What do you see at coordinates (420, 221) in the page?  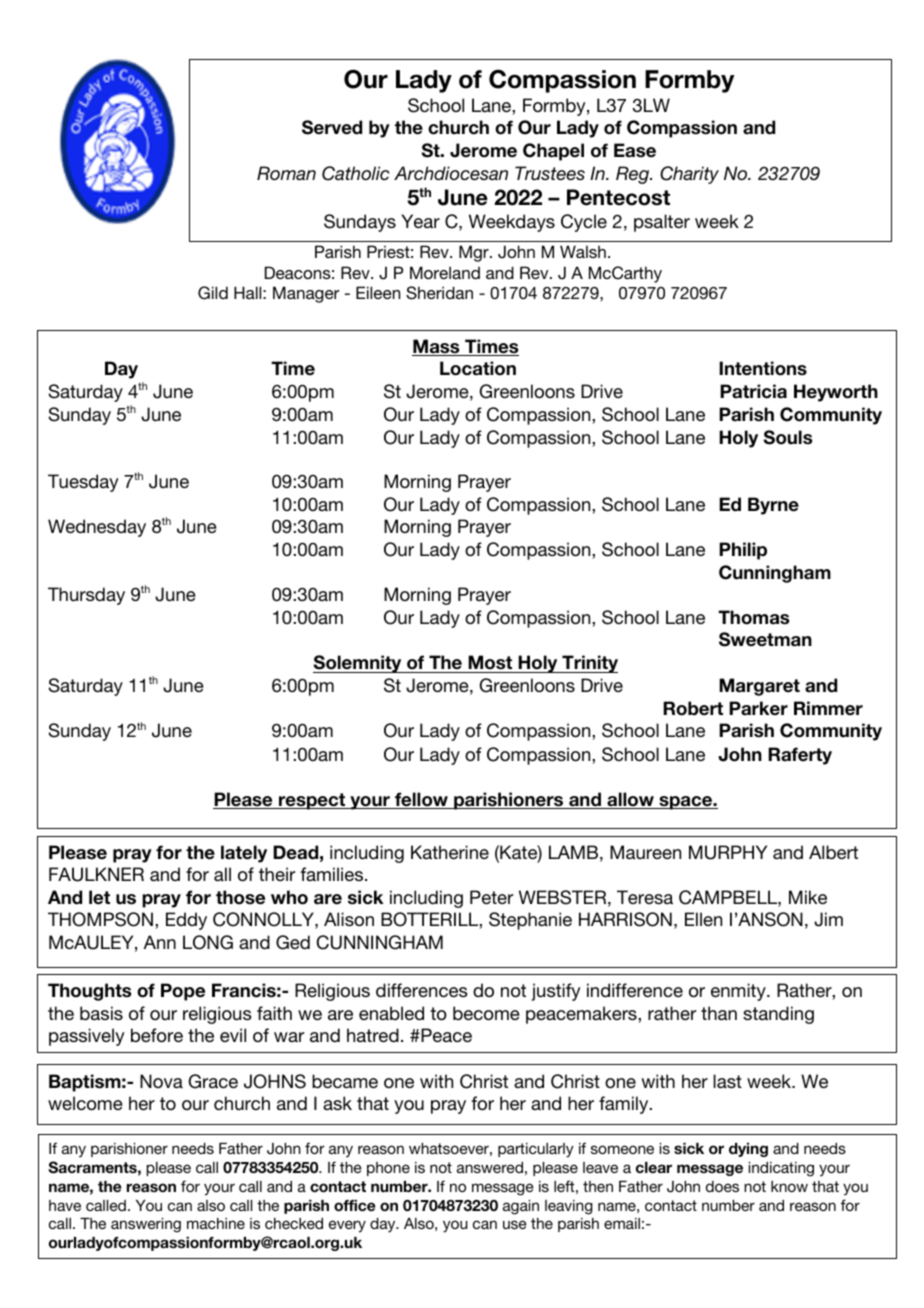 I see `Year` at bounding box center [420, 221].
